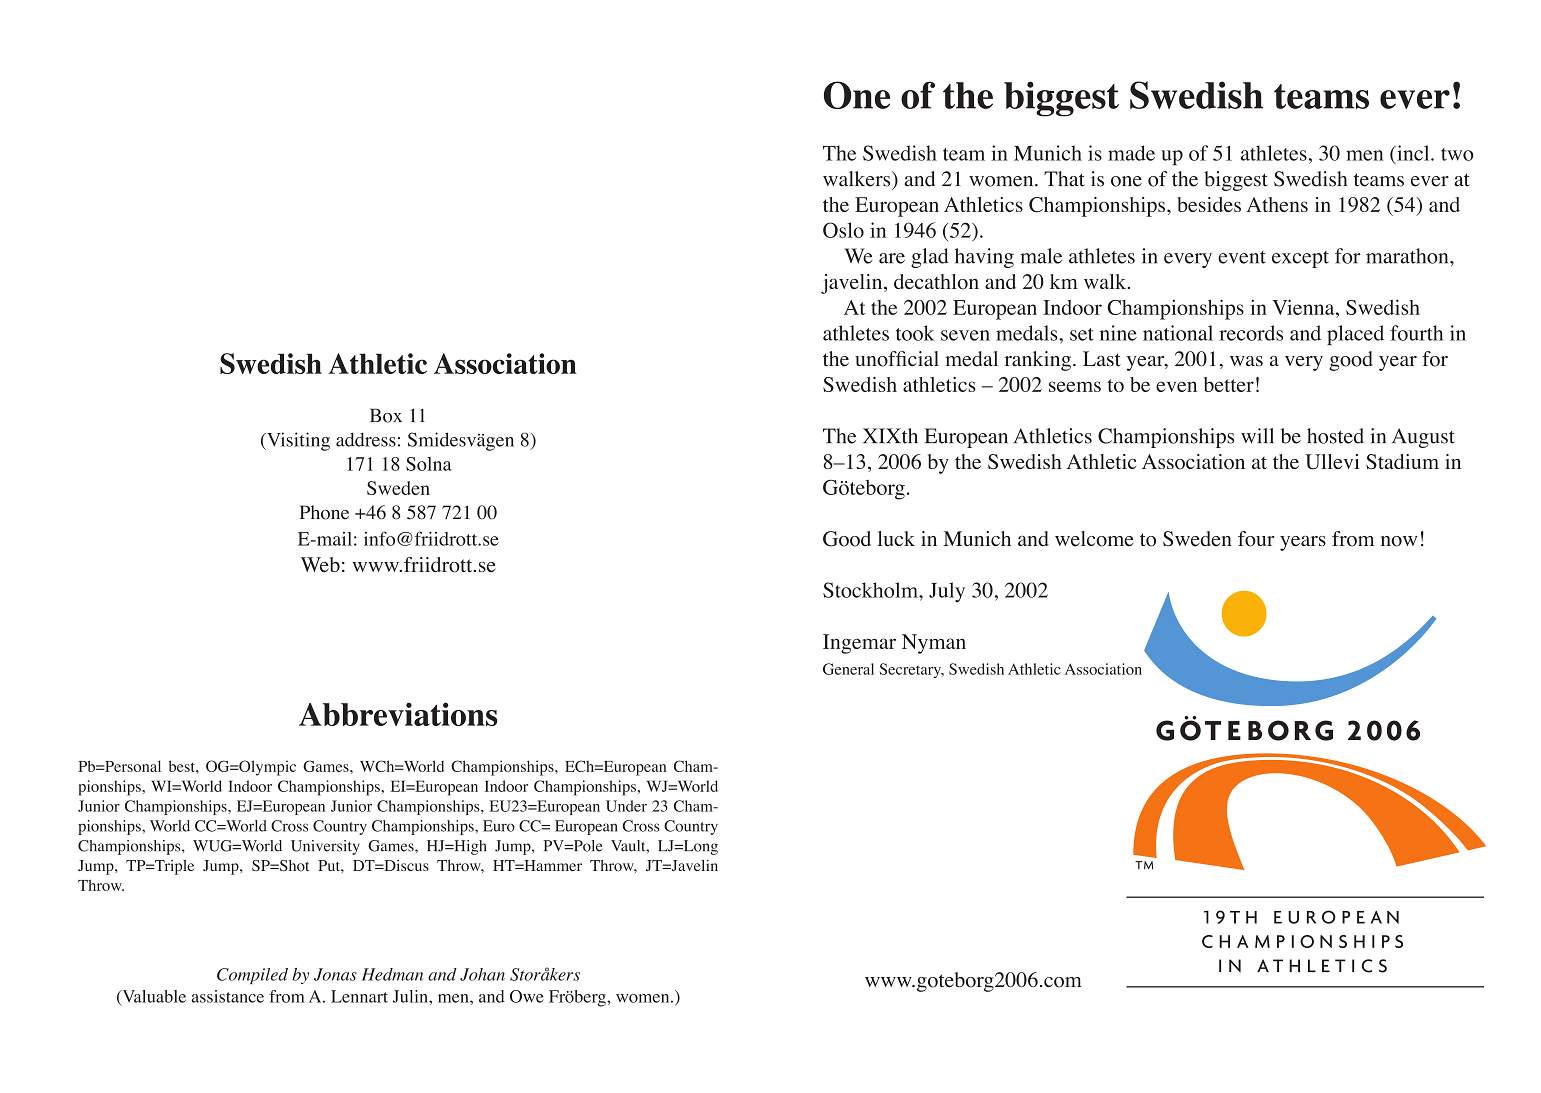  I want to click on Stockholm, so click(871, 590).
